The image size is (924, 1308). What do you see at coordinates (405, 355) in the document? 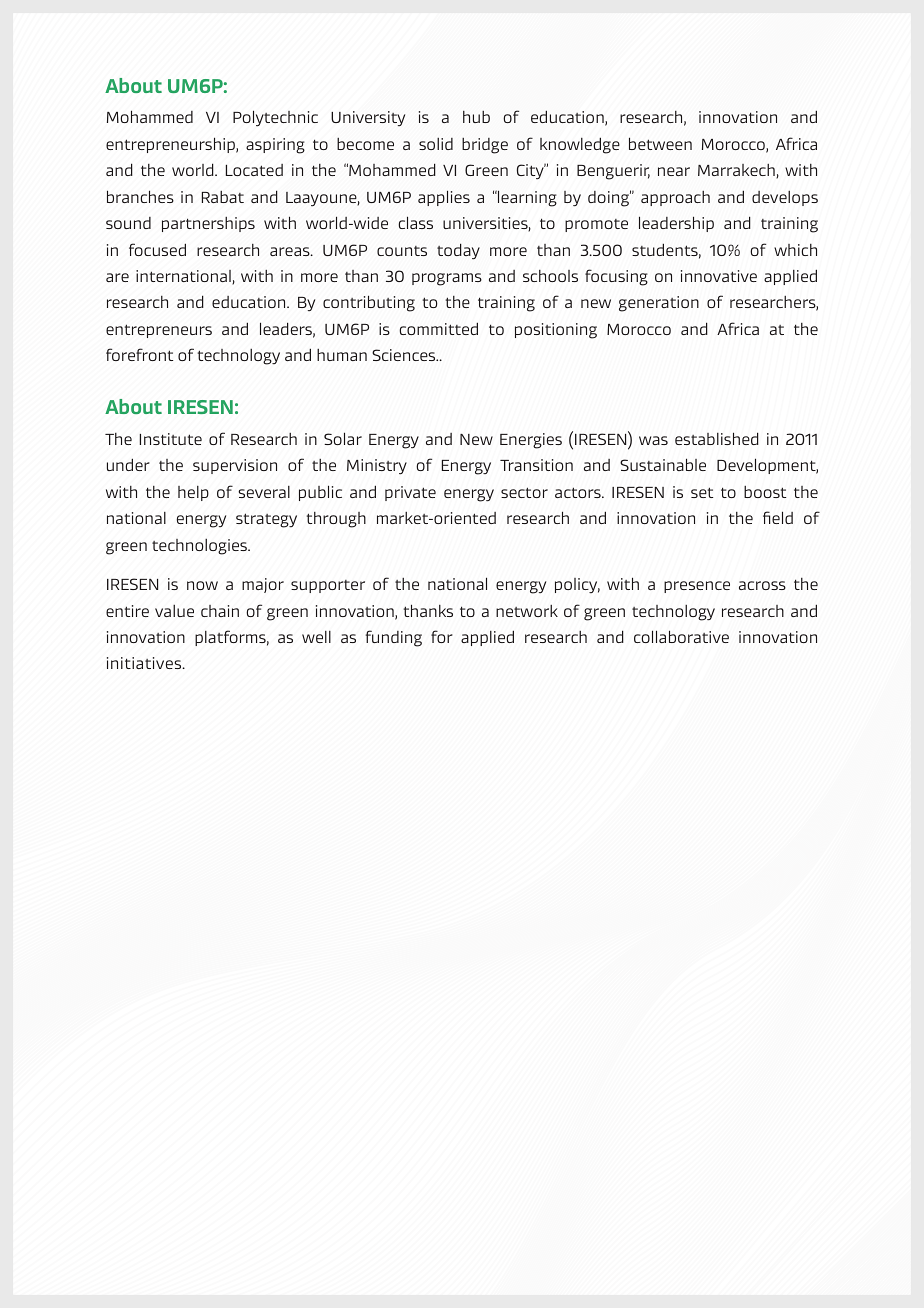
I see `Sciences` at bounding box center [405, 355].
